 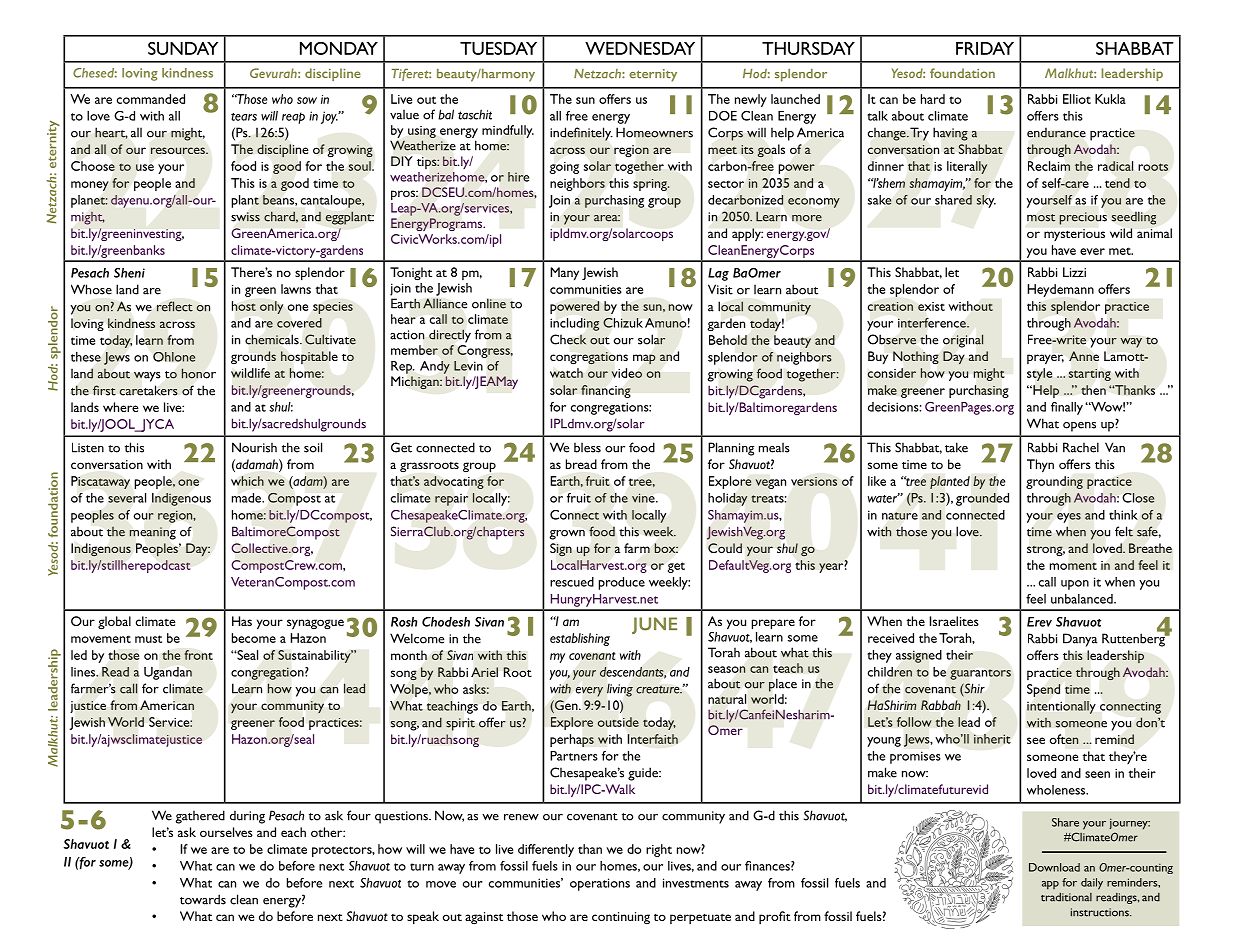 What do you see at coordinates (1045, 359) in the image?
I see `prayer` at bounding box center [1045, 359].
